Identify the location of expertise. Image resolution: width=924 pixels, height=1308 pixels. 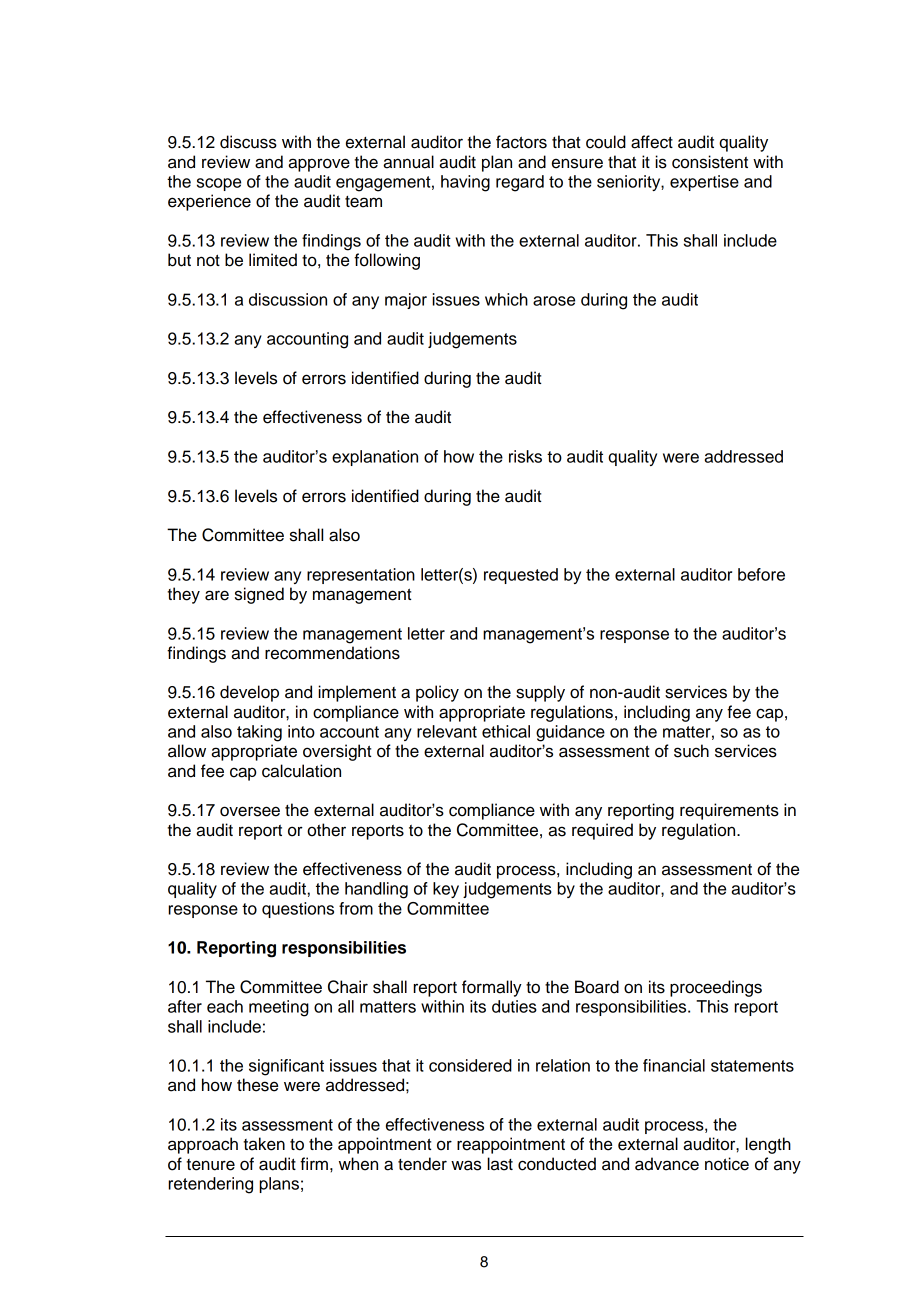
(704, 183).
